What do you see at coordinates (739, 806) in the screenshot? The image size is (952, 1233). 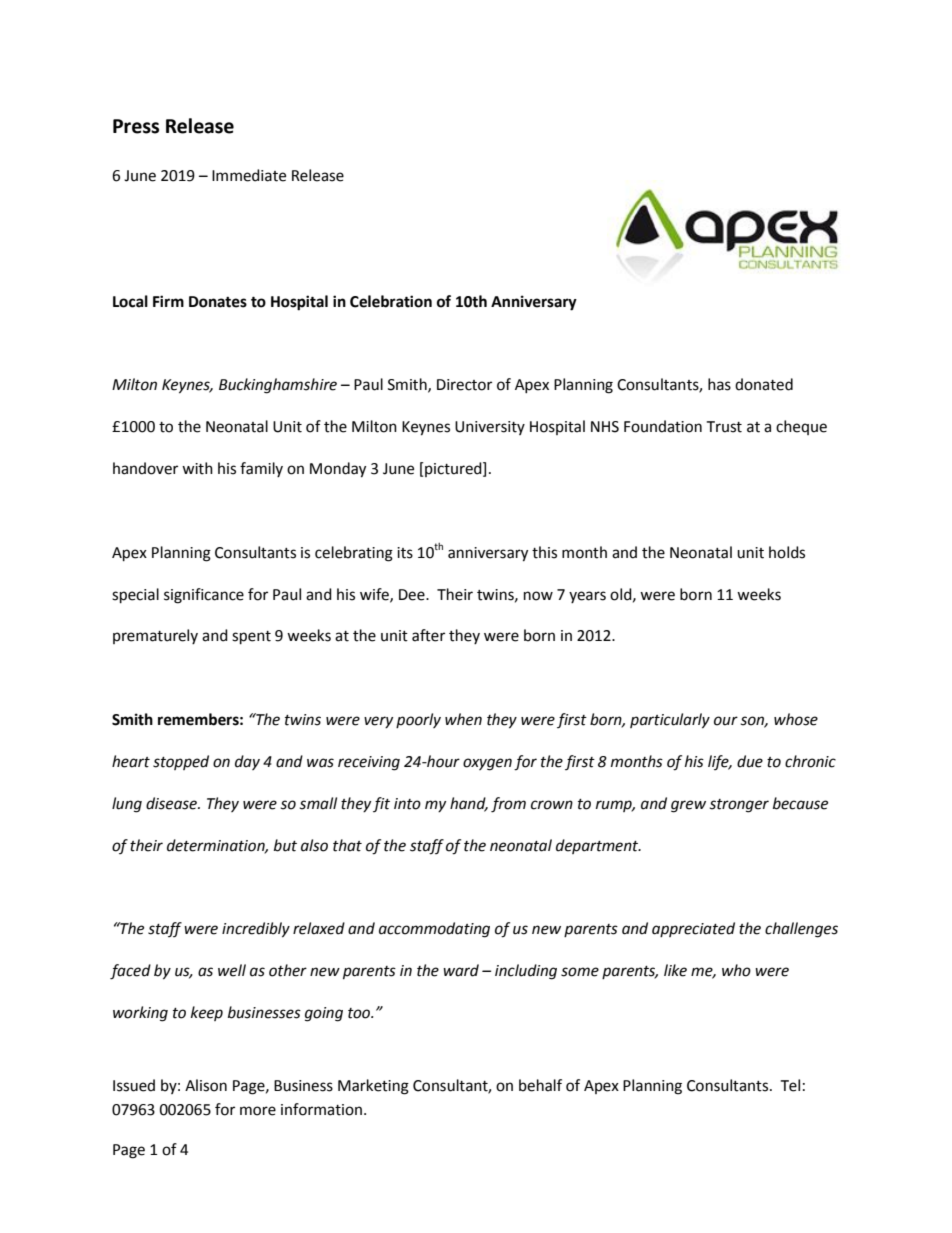 I see `stronger` at bounding box center [739, 806].
